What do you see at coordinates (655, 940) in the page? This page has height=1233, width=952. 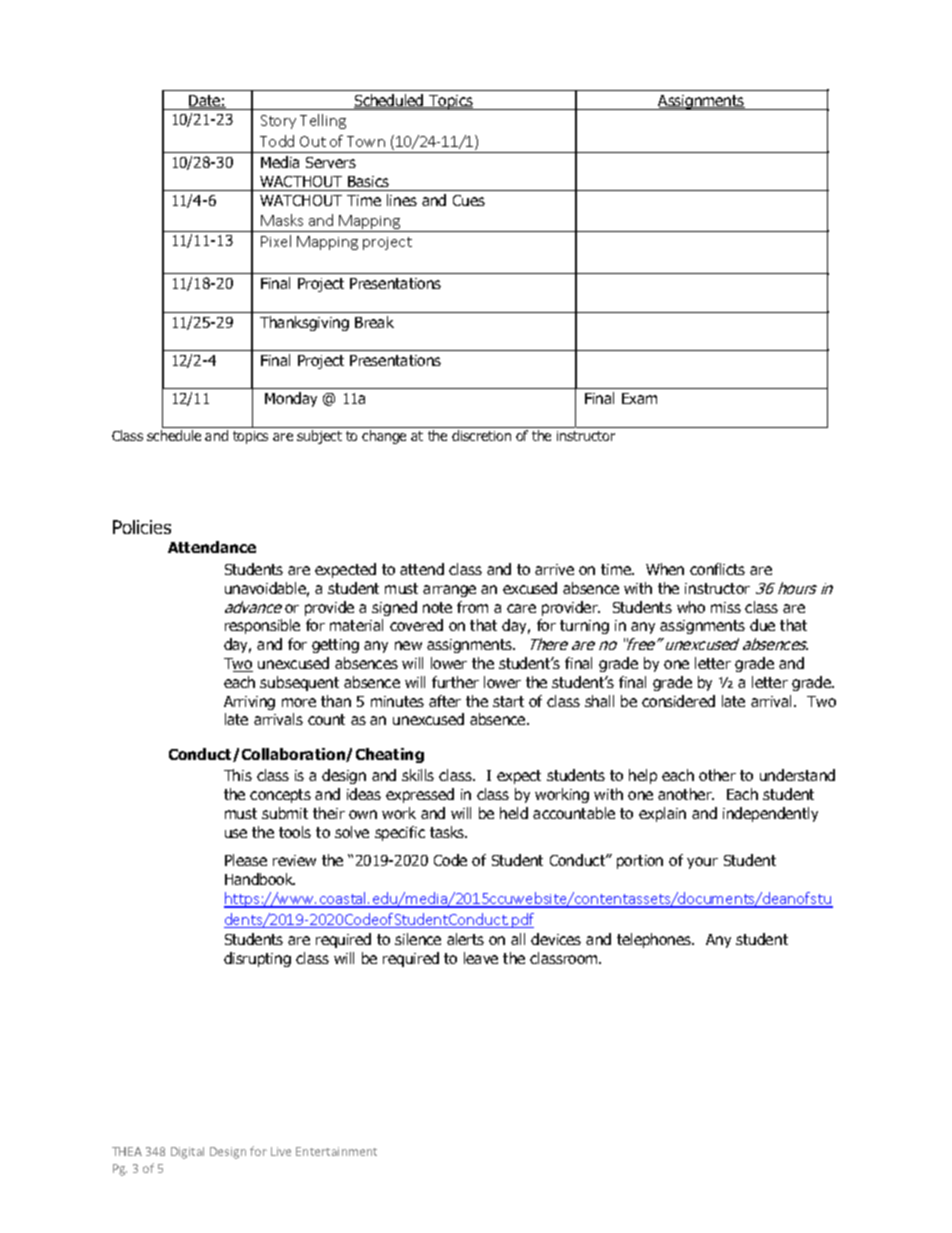 I see `telephones` at bounding box center [655, 940].
